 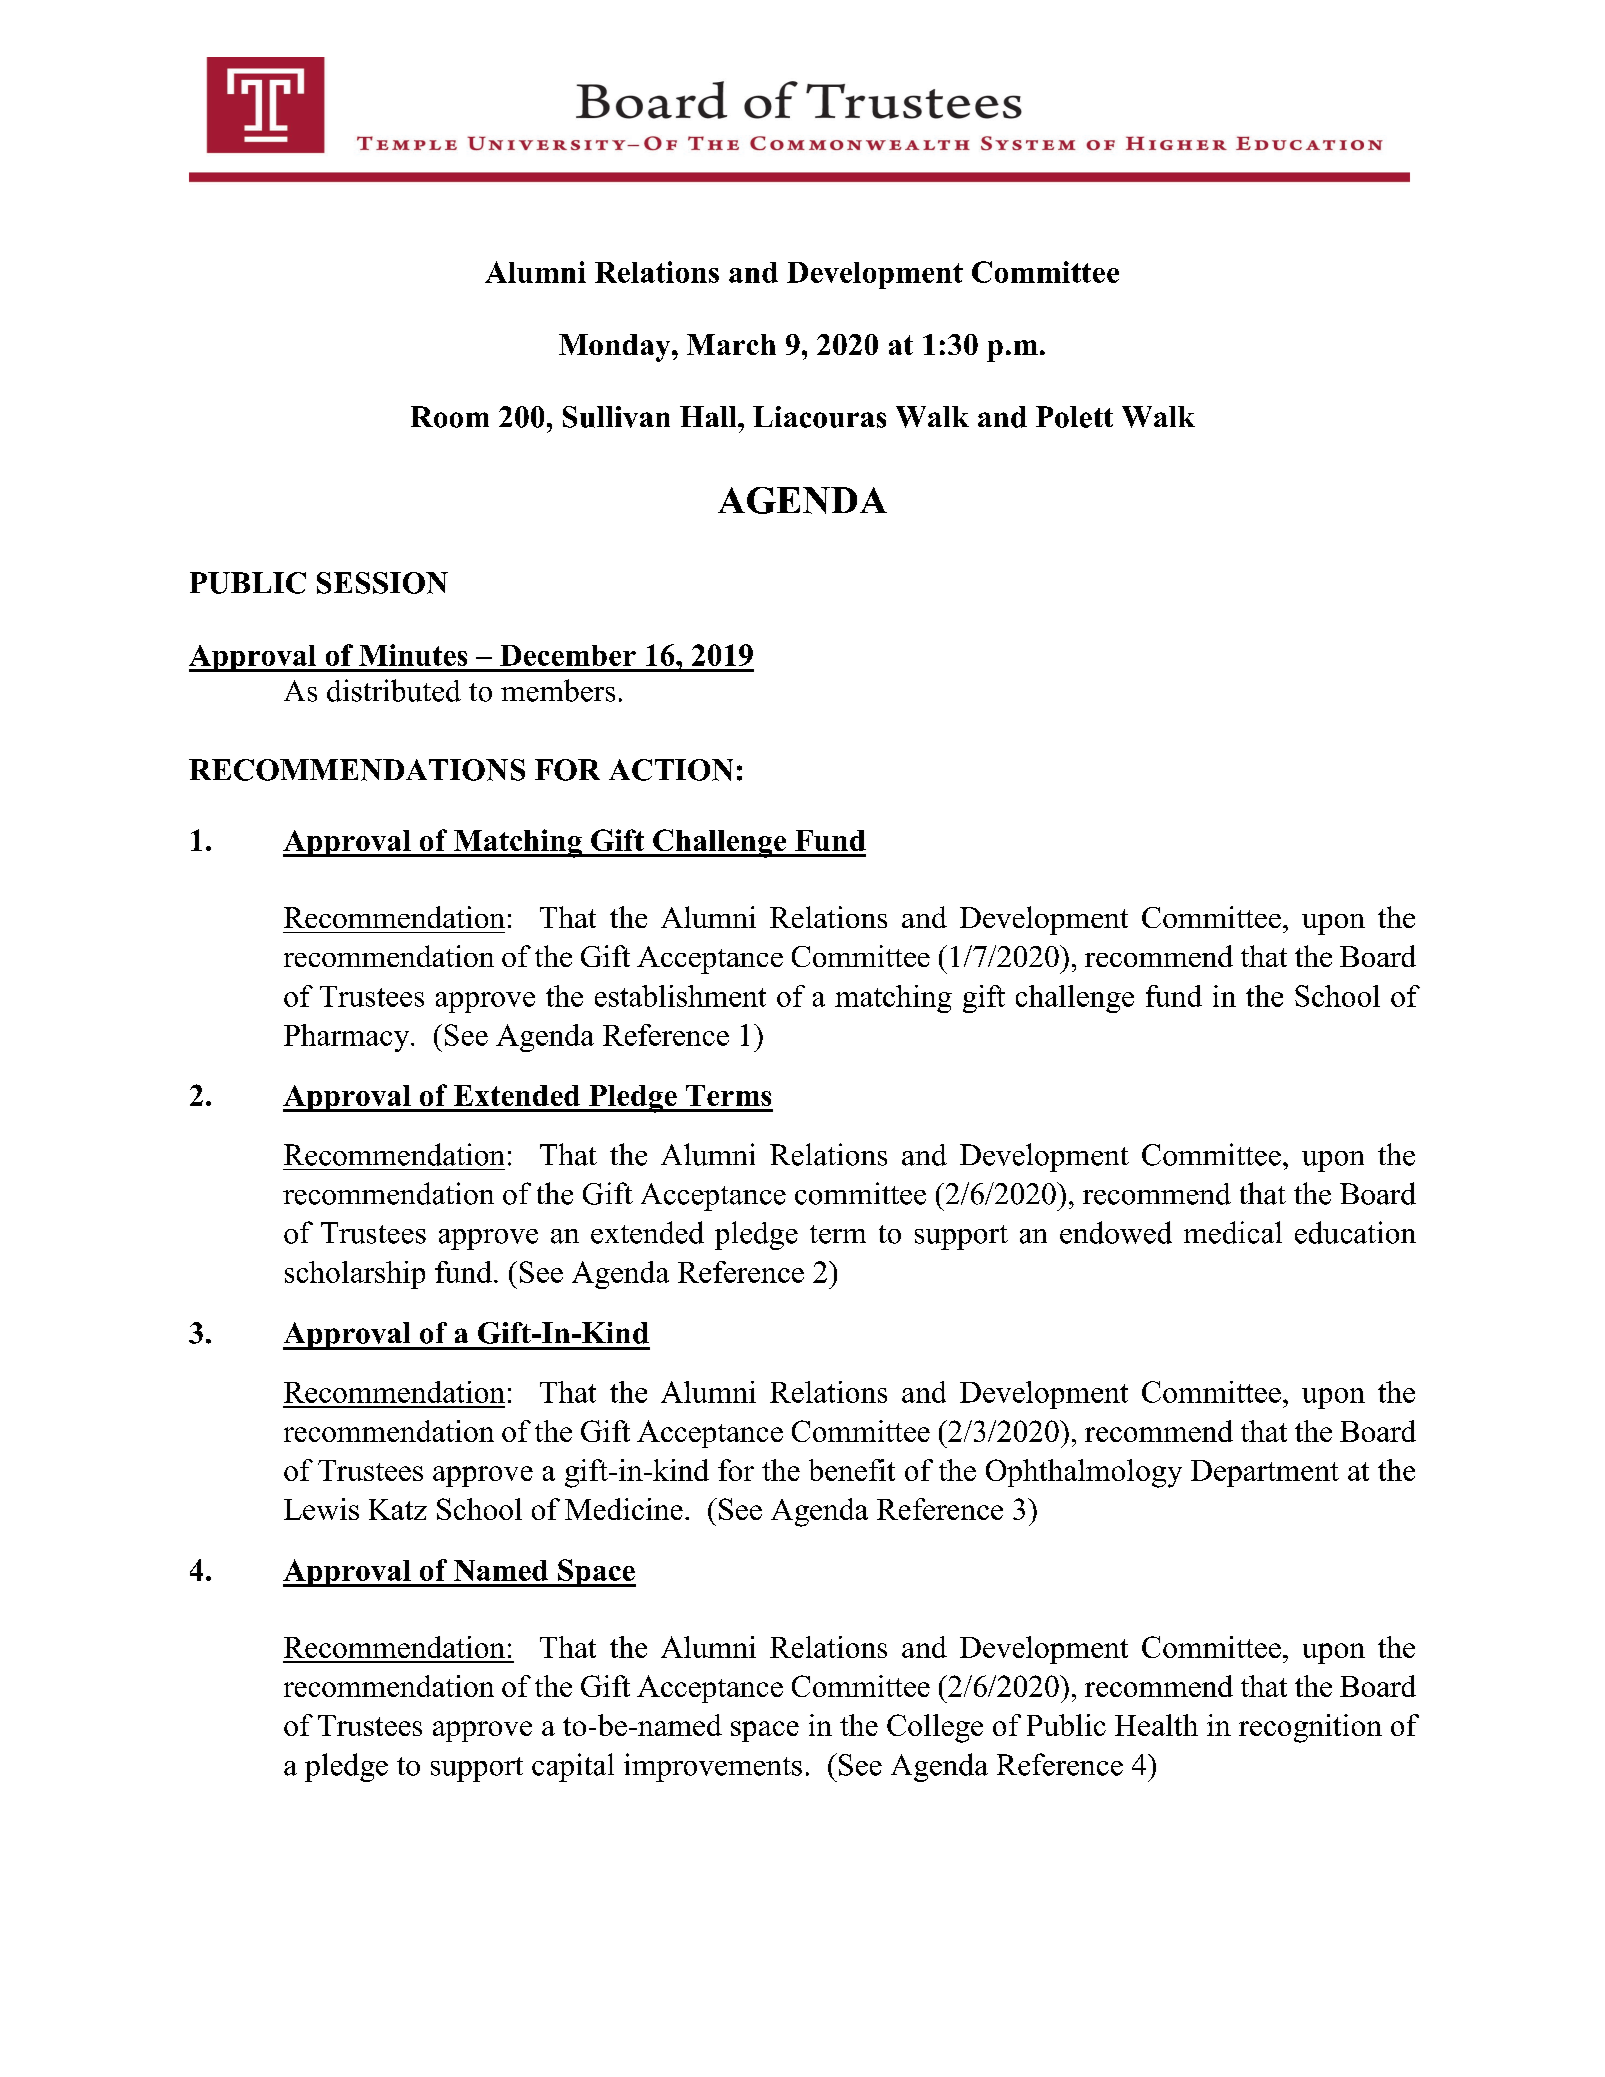 I want to click on Department, so click(x=1265, y=1473).
